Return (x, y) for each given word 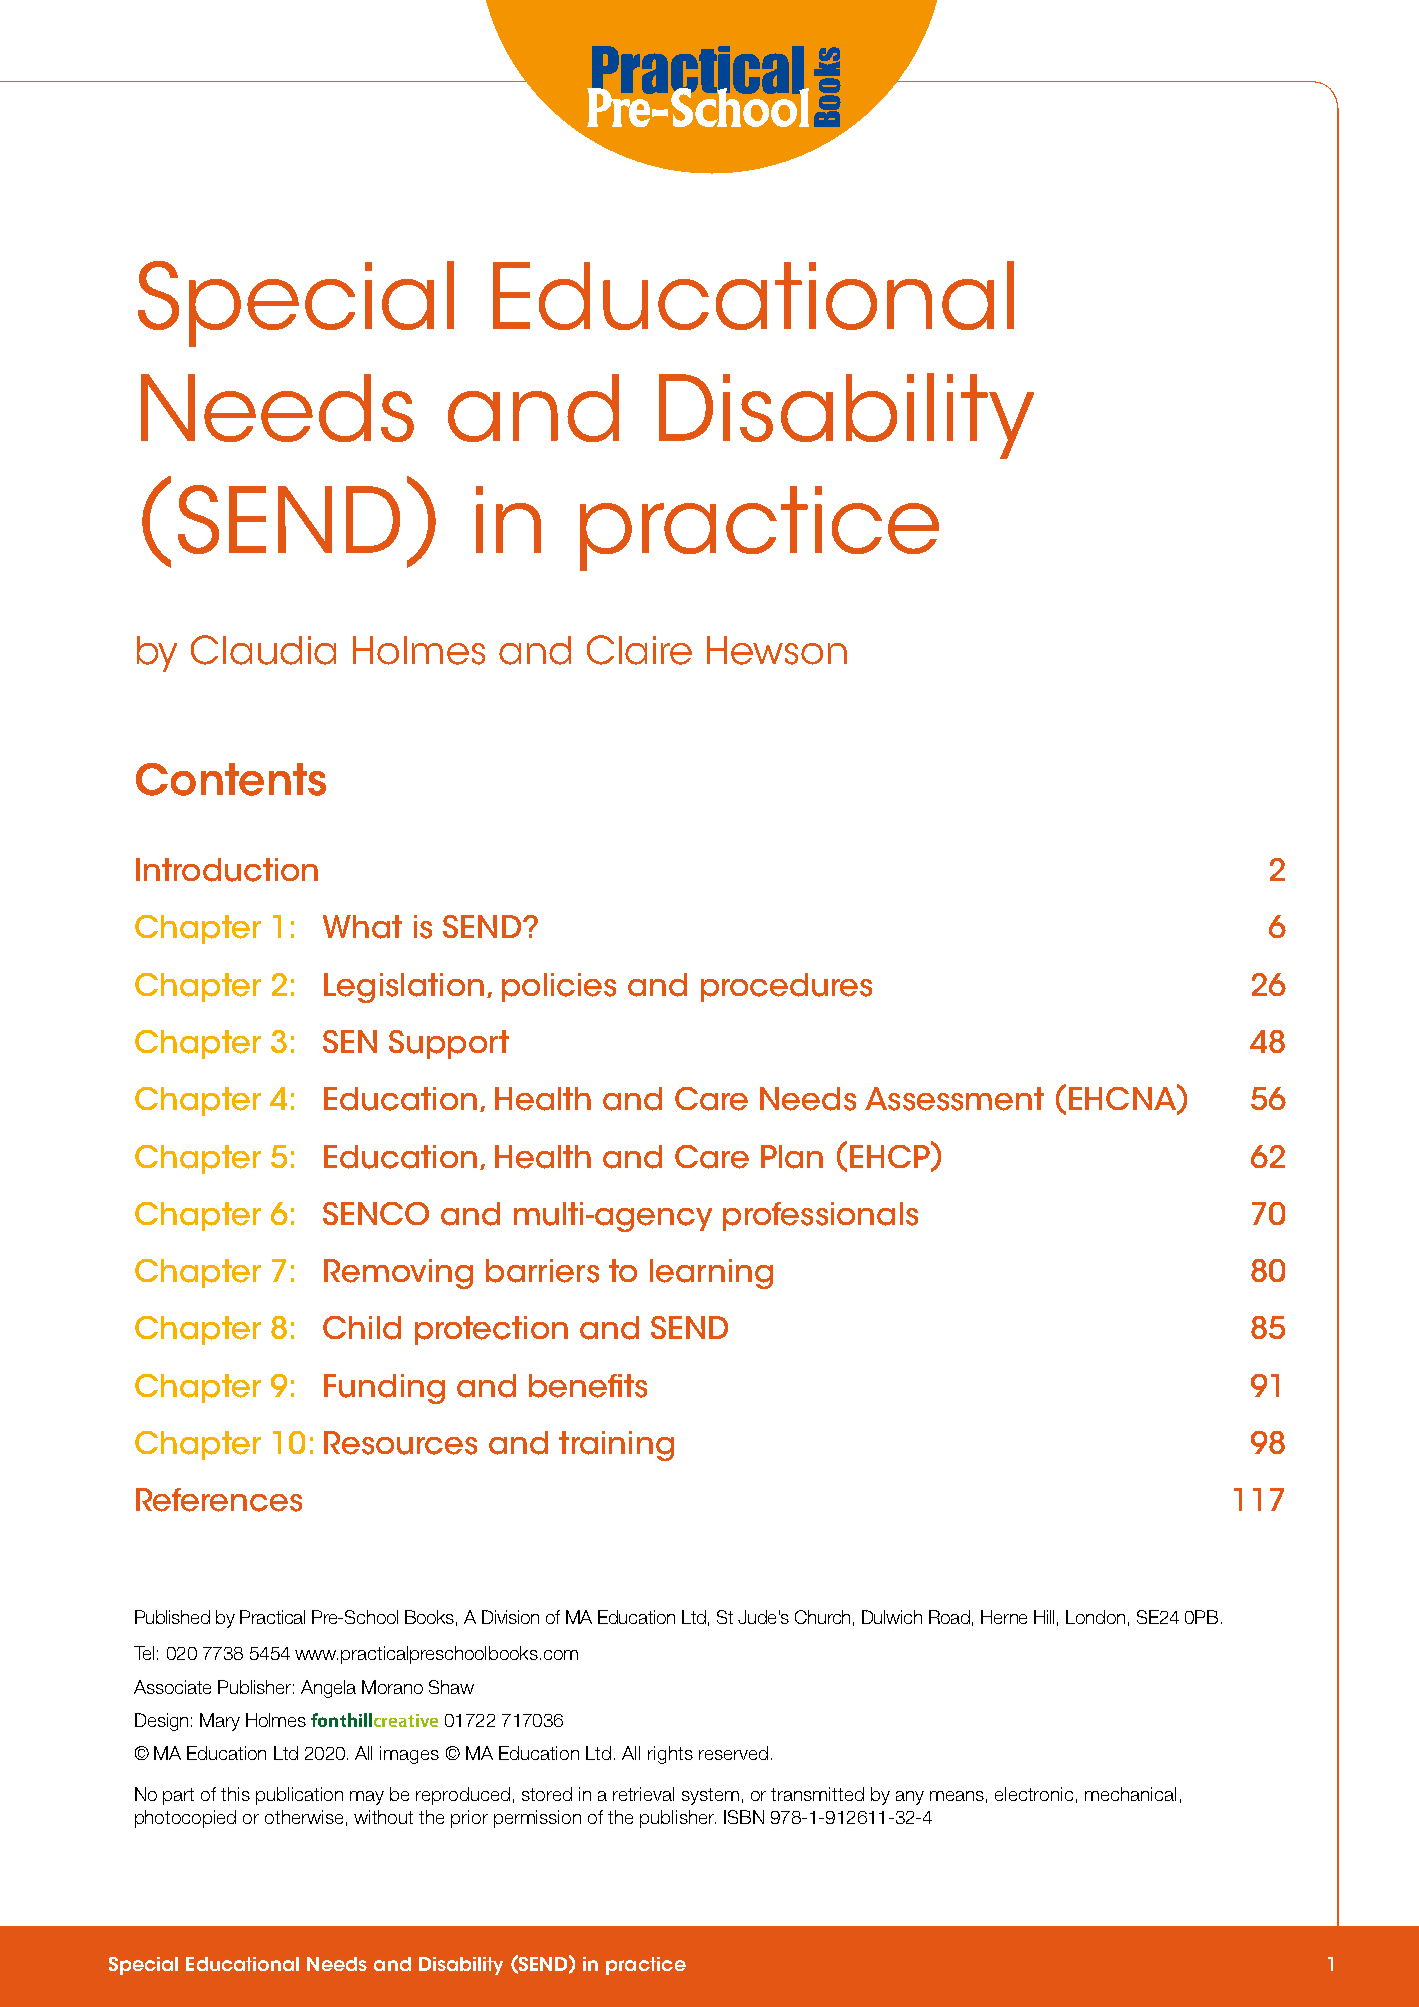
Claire (639, 650)
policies (559, 987)
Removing (398, 1274)
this (235, 1794)
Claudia (263, 650)
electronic (1034, 1794)
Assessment (954, 1099)
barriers (542, 1271)
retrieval (643, 1794)
